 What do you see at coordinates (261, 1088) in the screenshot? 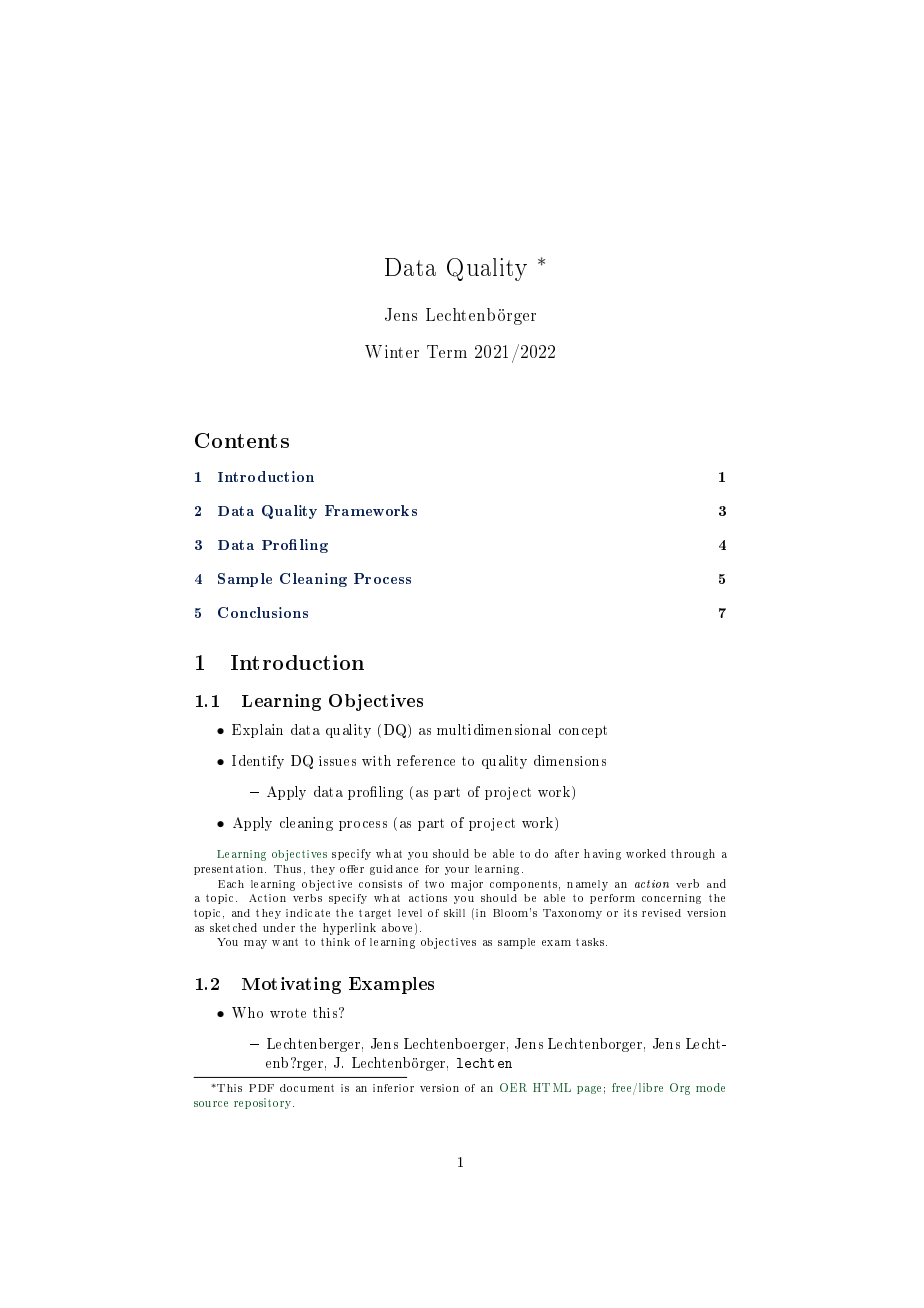
I see `PDF` at bounding box center [261, 1088].
